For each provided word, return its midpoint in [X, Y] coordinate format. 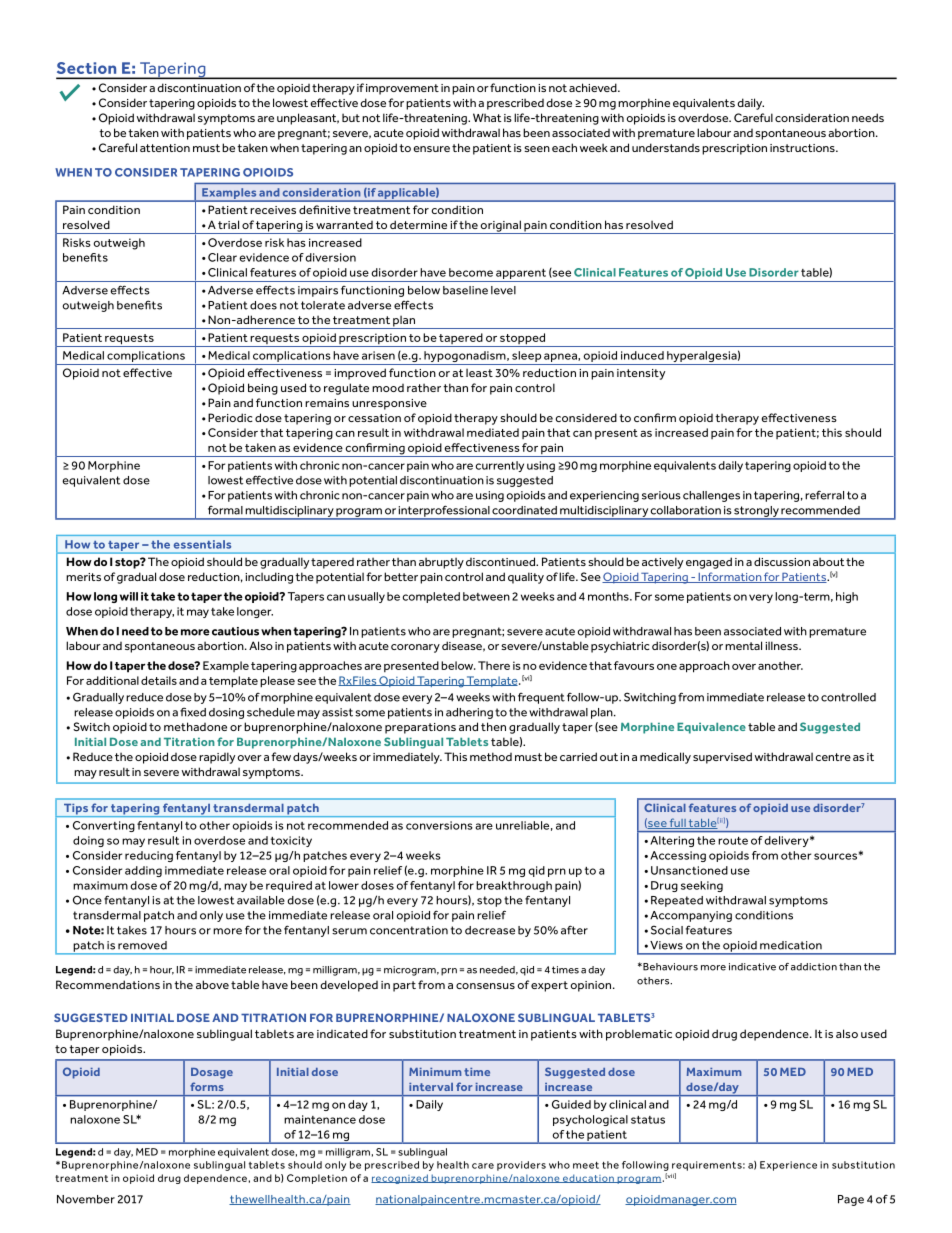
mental [743, 645]
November [86, 1199]
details [159, 680]
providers [521, 1166]
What [487, 117]
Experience [788, 1166]
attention [165, 148]
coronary [415, 648]
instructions [803, 148]
